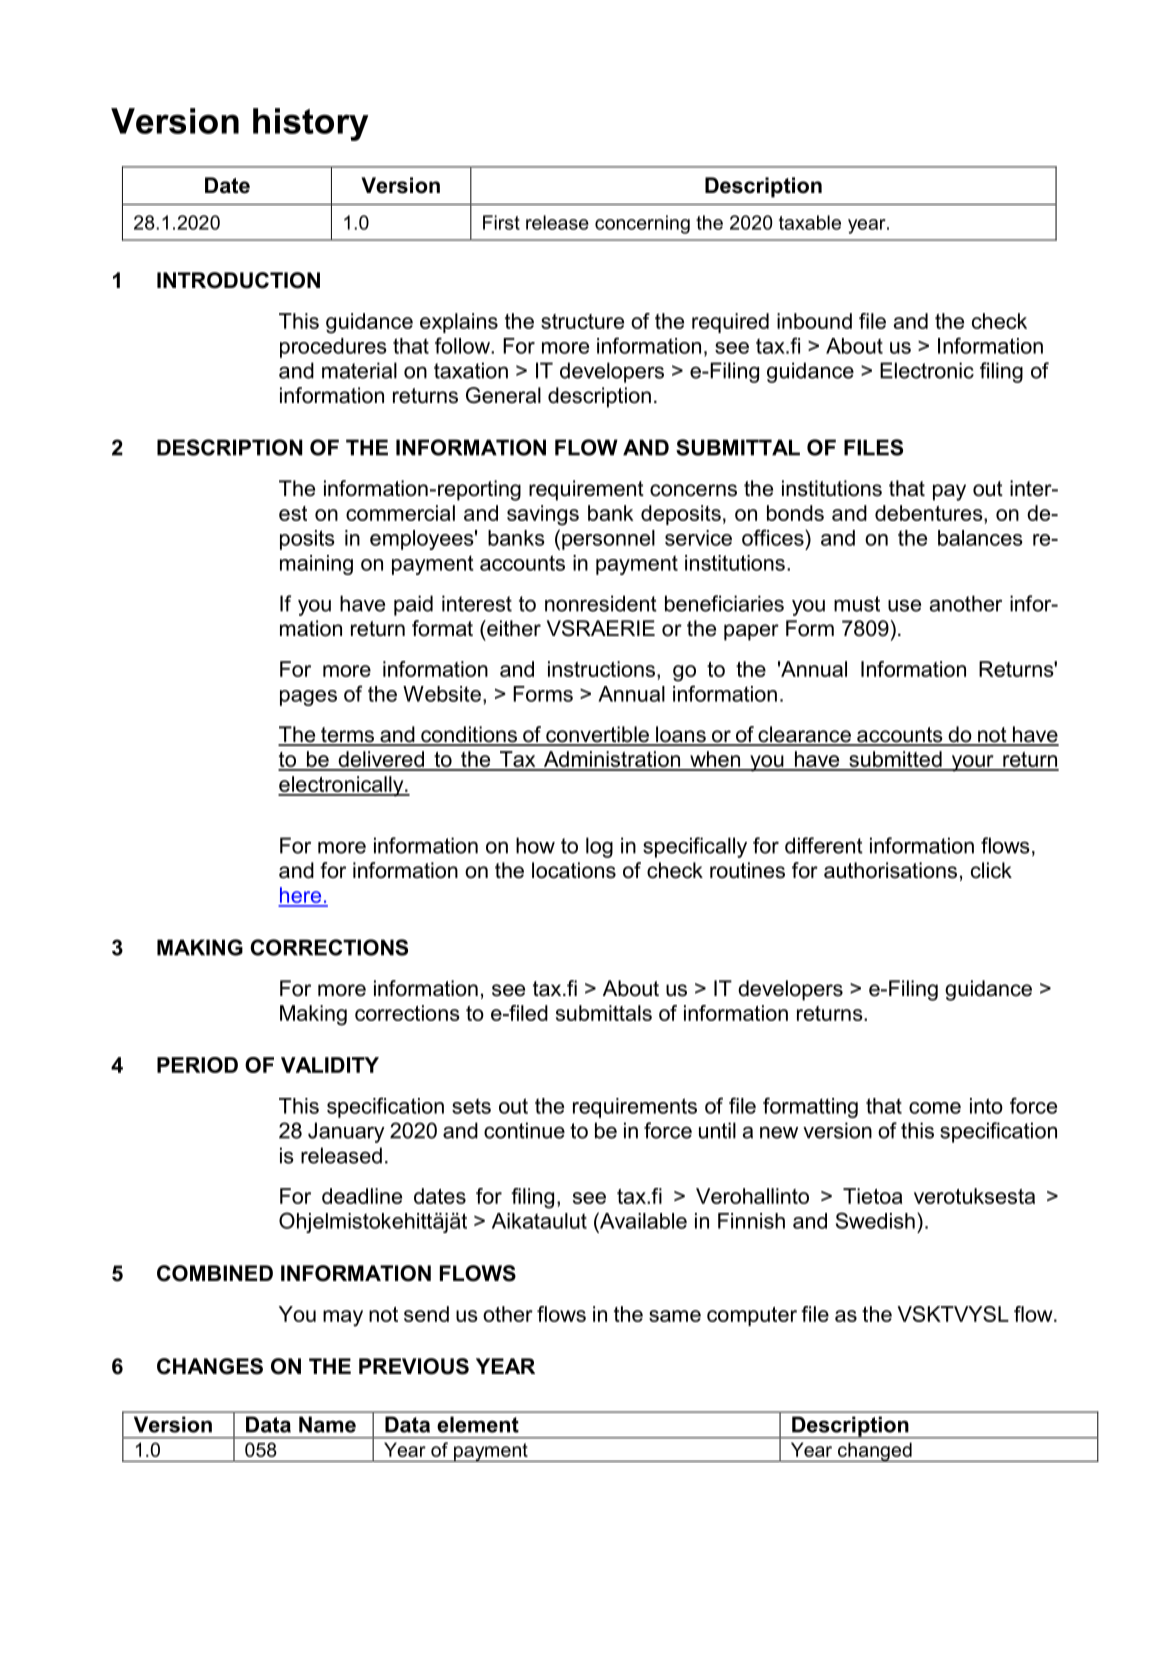 The image size is (1170, 1654). What do you see at coordinates (543, 515) in the screenshot?
I see `savings` at bounding box center [543, 515].
